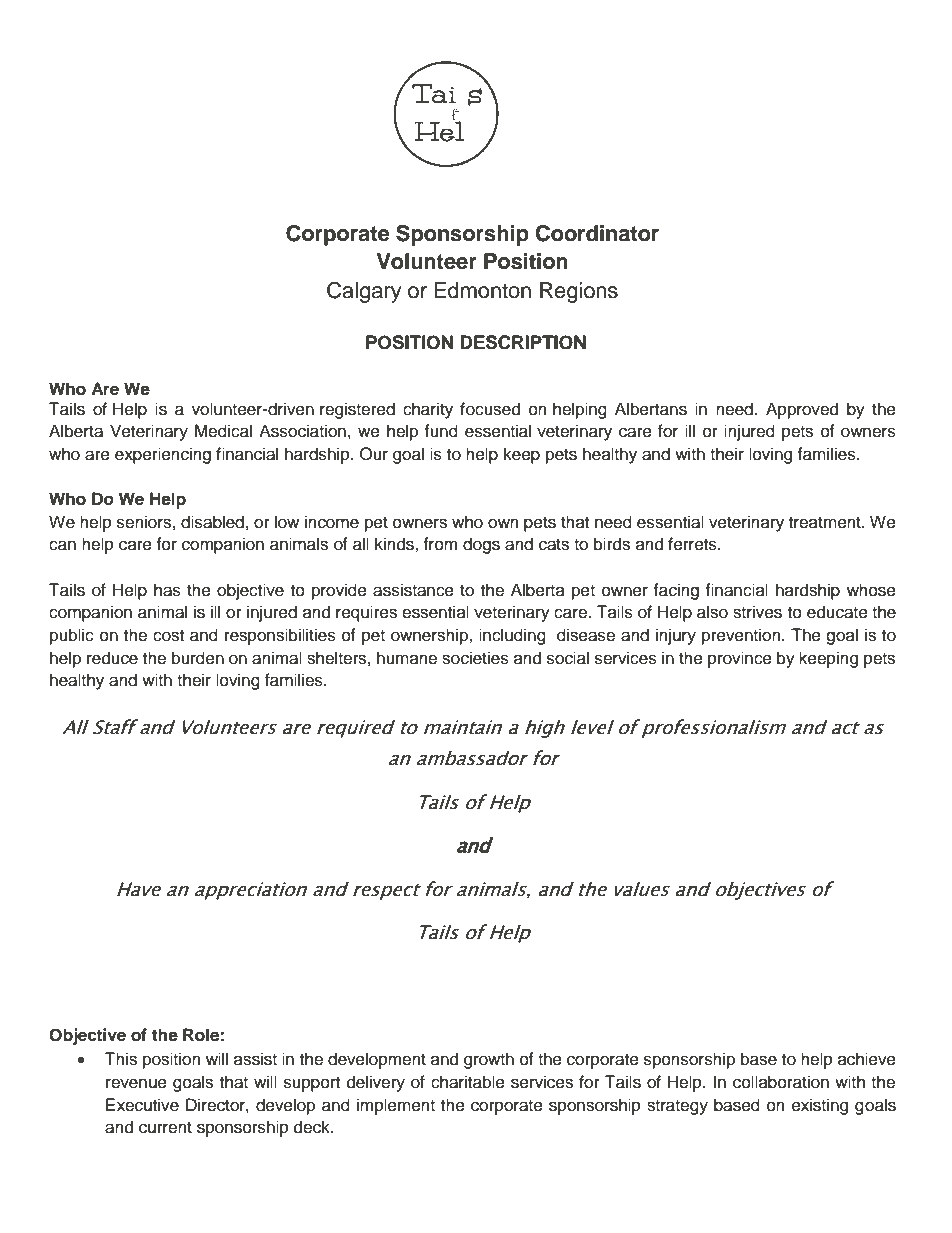  Describe the element at coordinates (167, 590) in the screenshot. I see `has` at that location.
